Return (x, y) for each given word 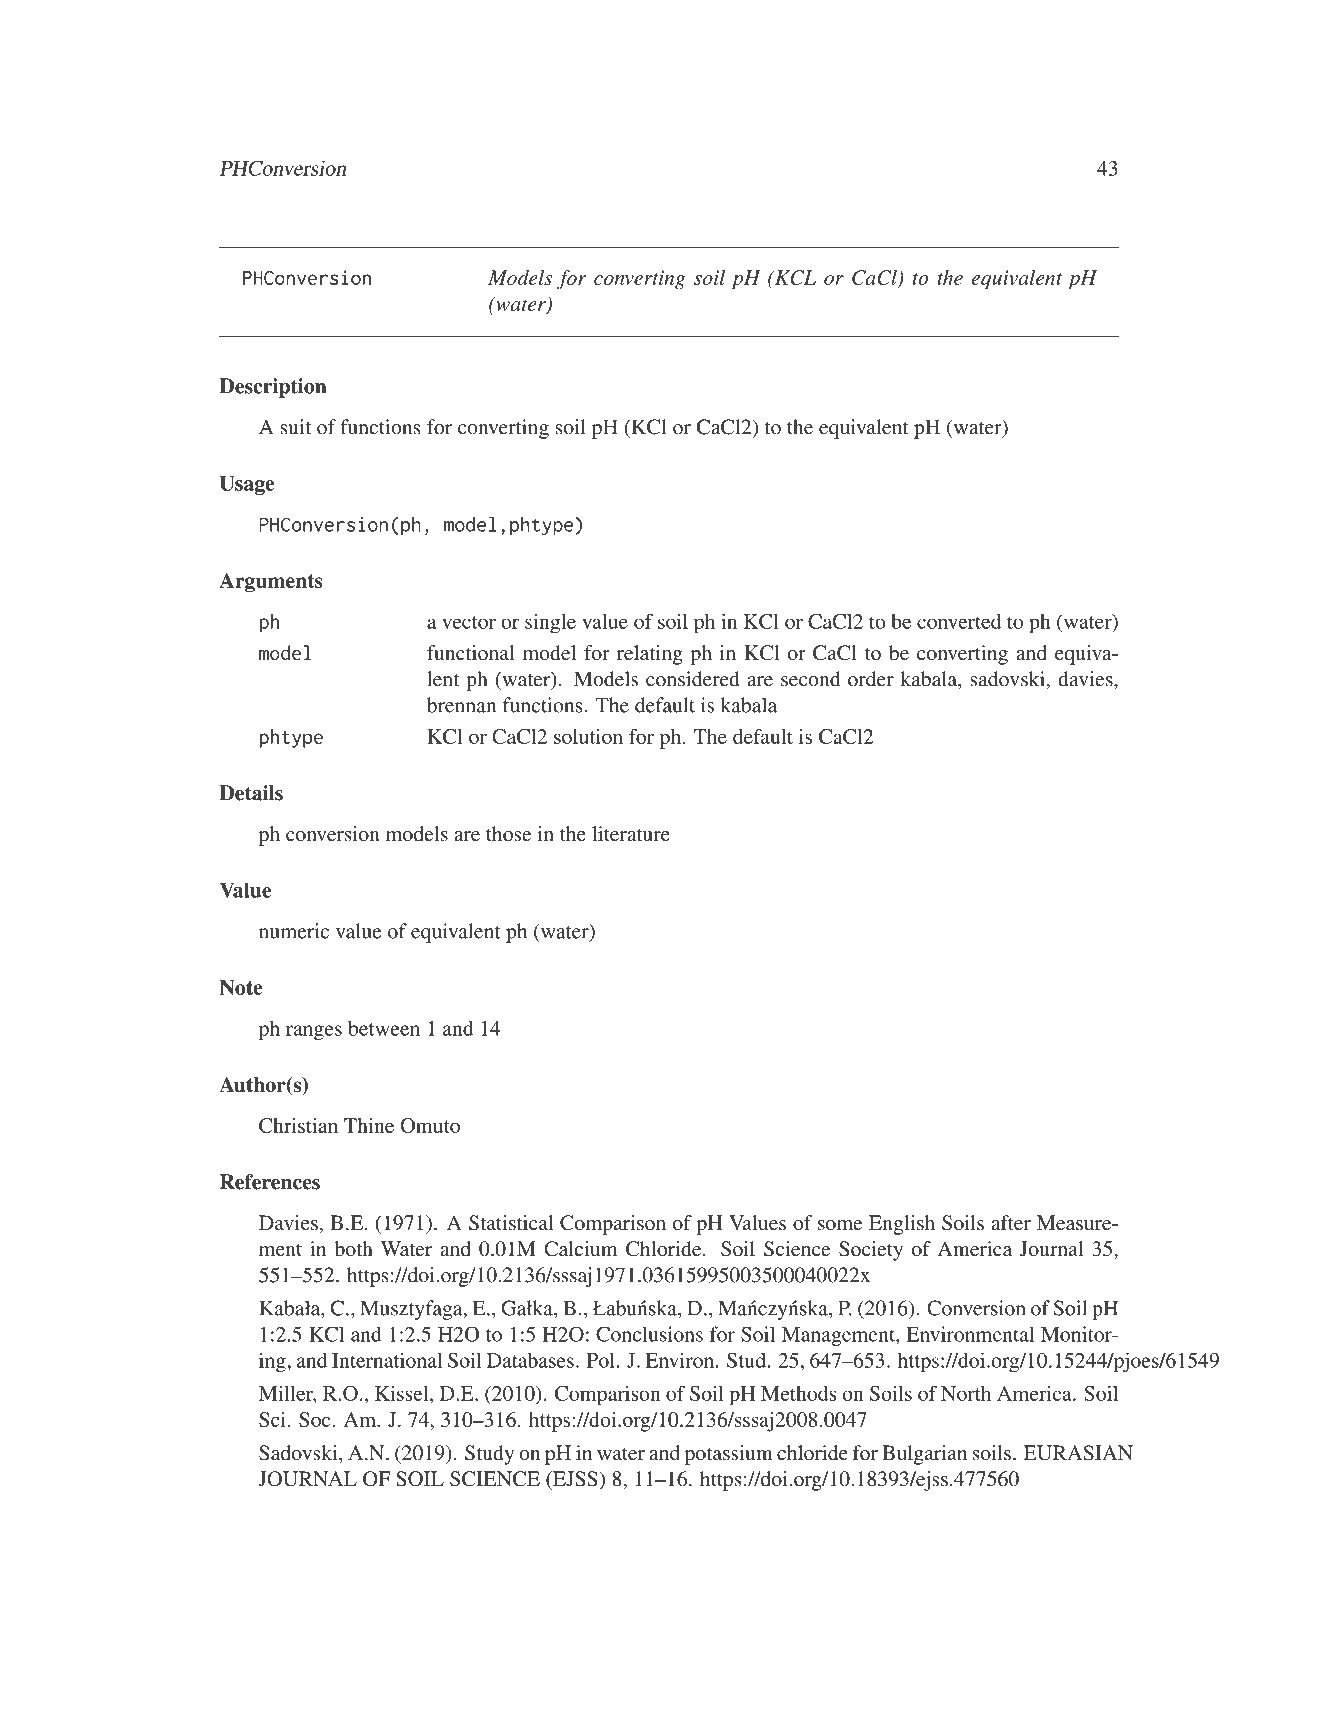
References (270, 1182)
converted (959, 621)
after (1011, 1222)
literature (631, 833)
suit (296, 427)
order (871, 679)
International (387, 1360)
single (550, 624)
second (810, 679)
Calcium (581, 1249)
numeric (294, 931)
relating (650, 655)
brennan (461, 705)
